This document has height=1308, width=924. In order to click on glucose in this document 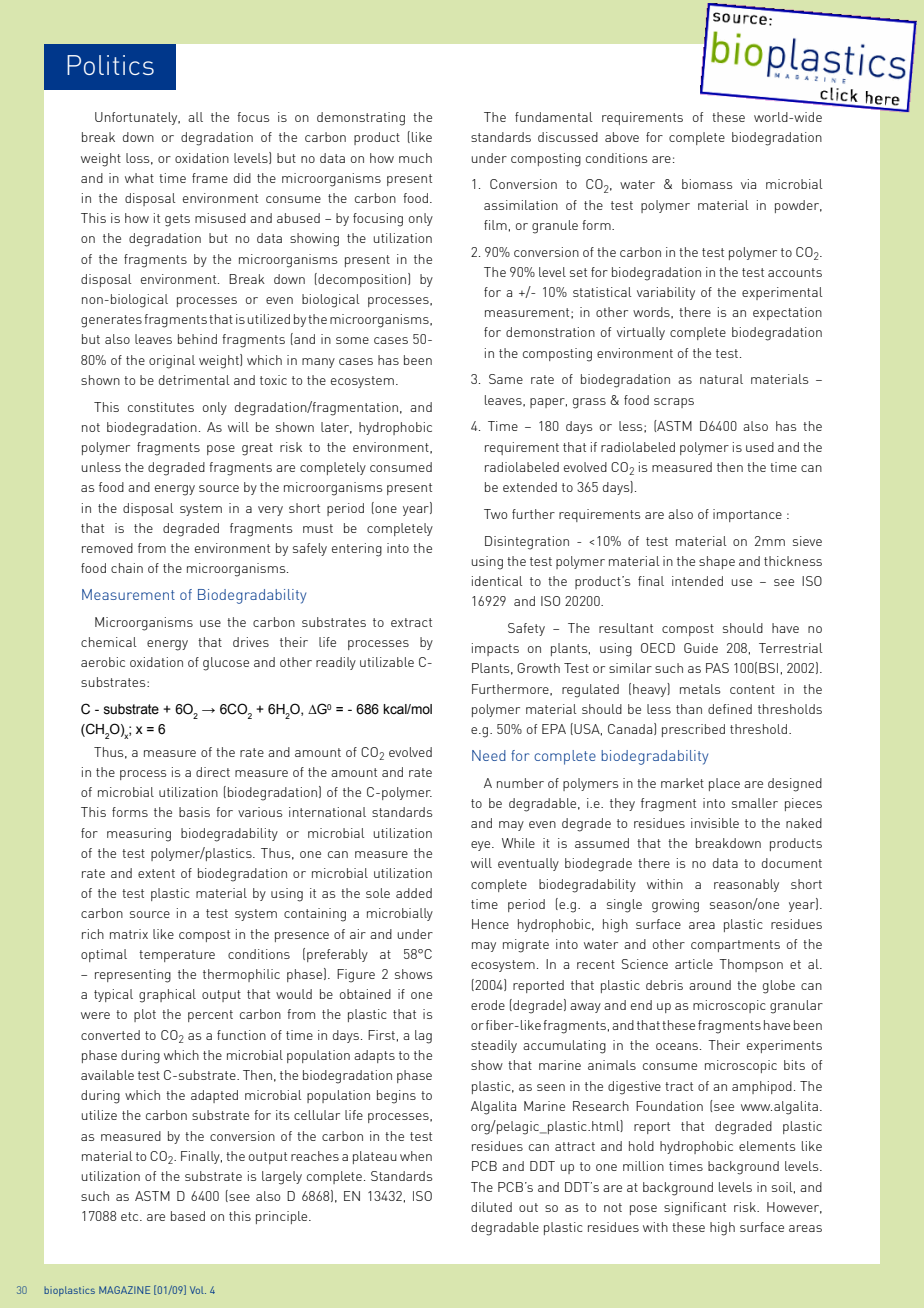, I will do `click(226, 664)`.
